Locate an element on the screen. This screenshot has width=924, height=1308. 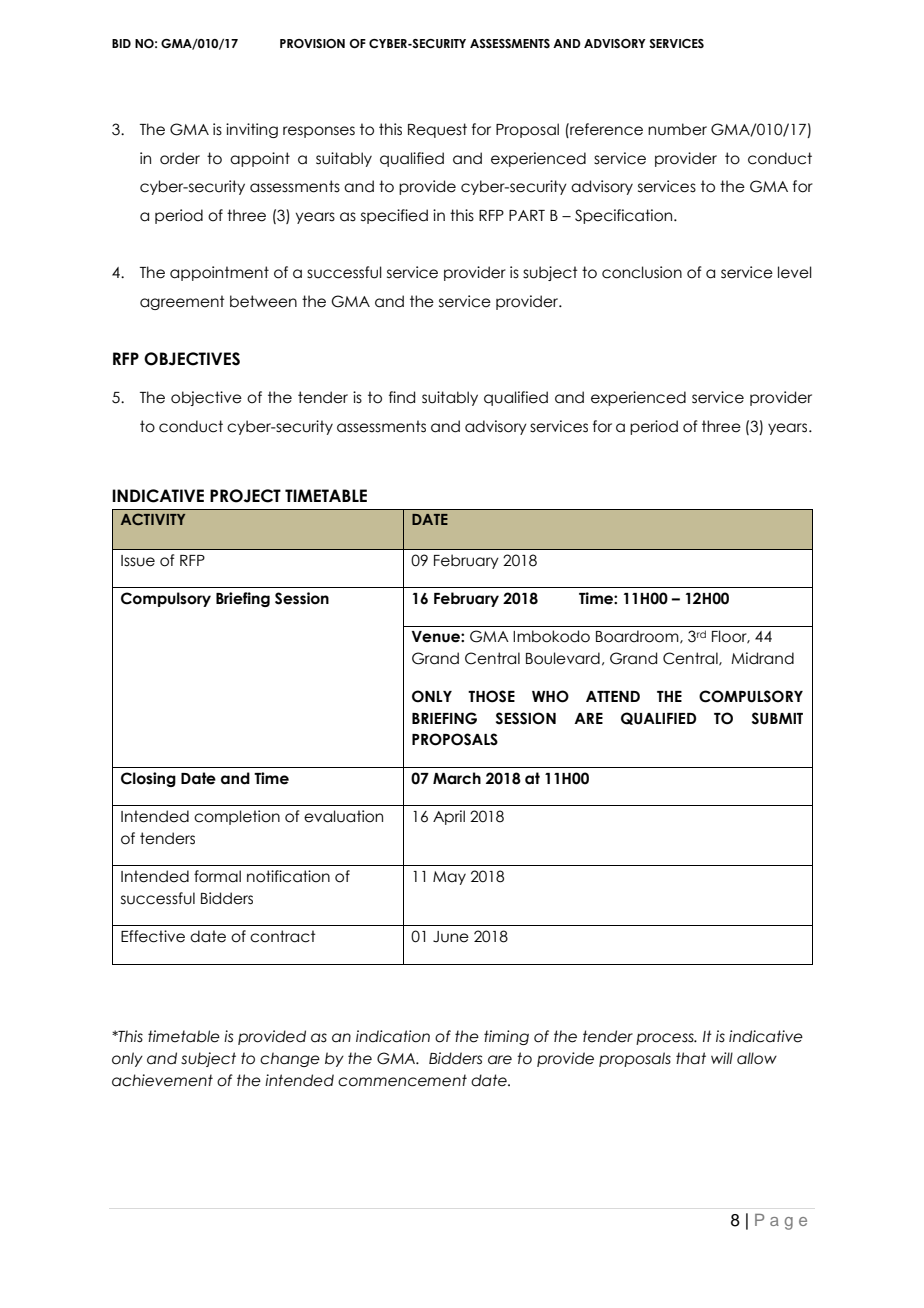
number is located at coordinates (677, 129).
